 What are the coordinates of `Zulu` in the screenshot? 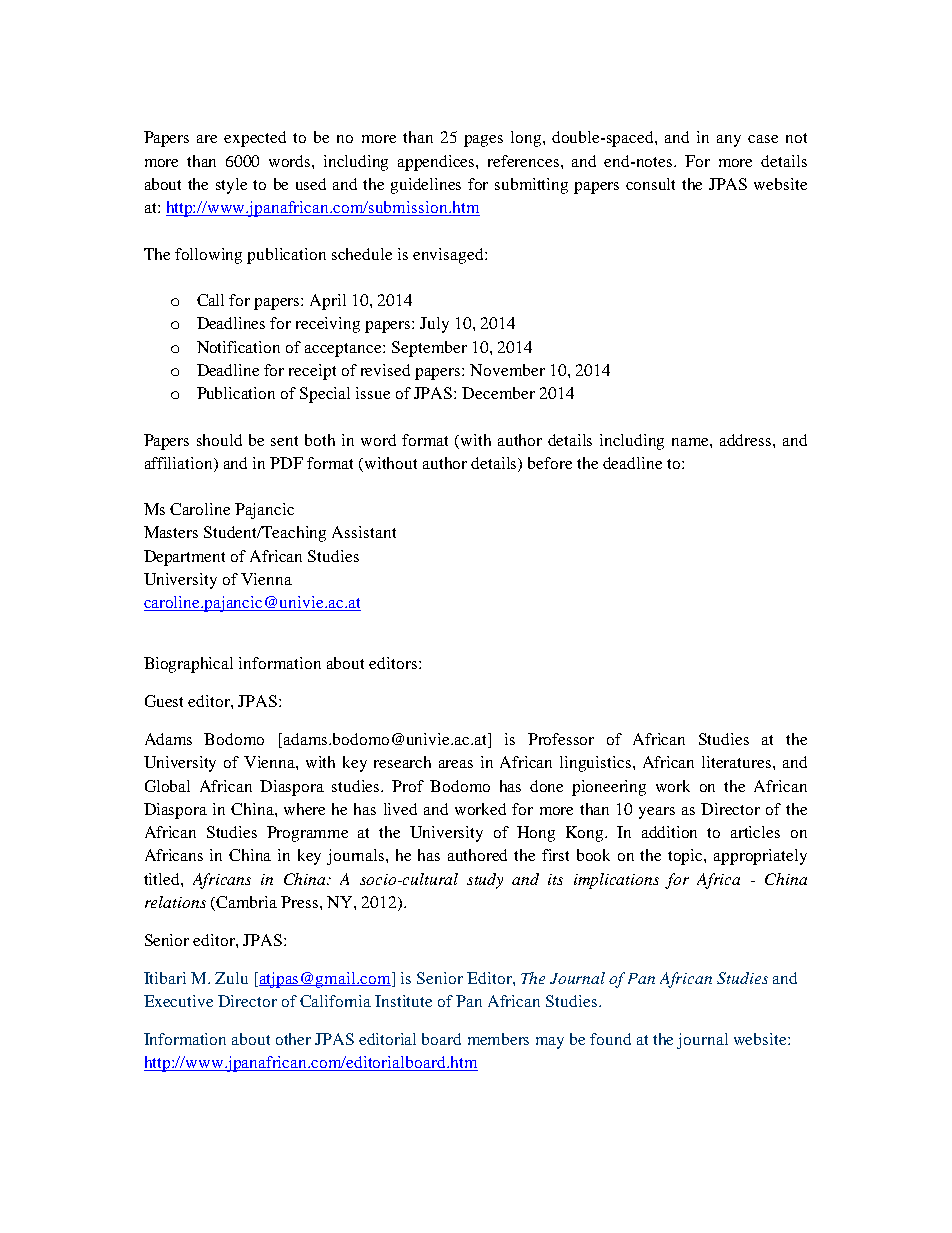 It's located at (231, 978).
